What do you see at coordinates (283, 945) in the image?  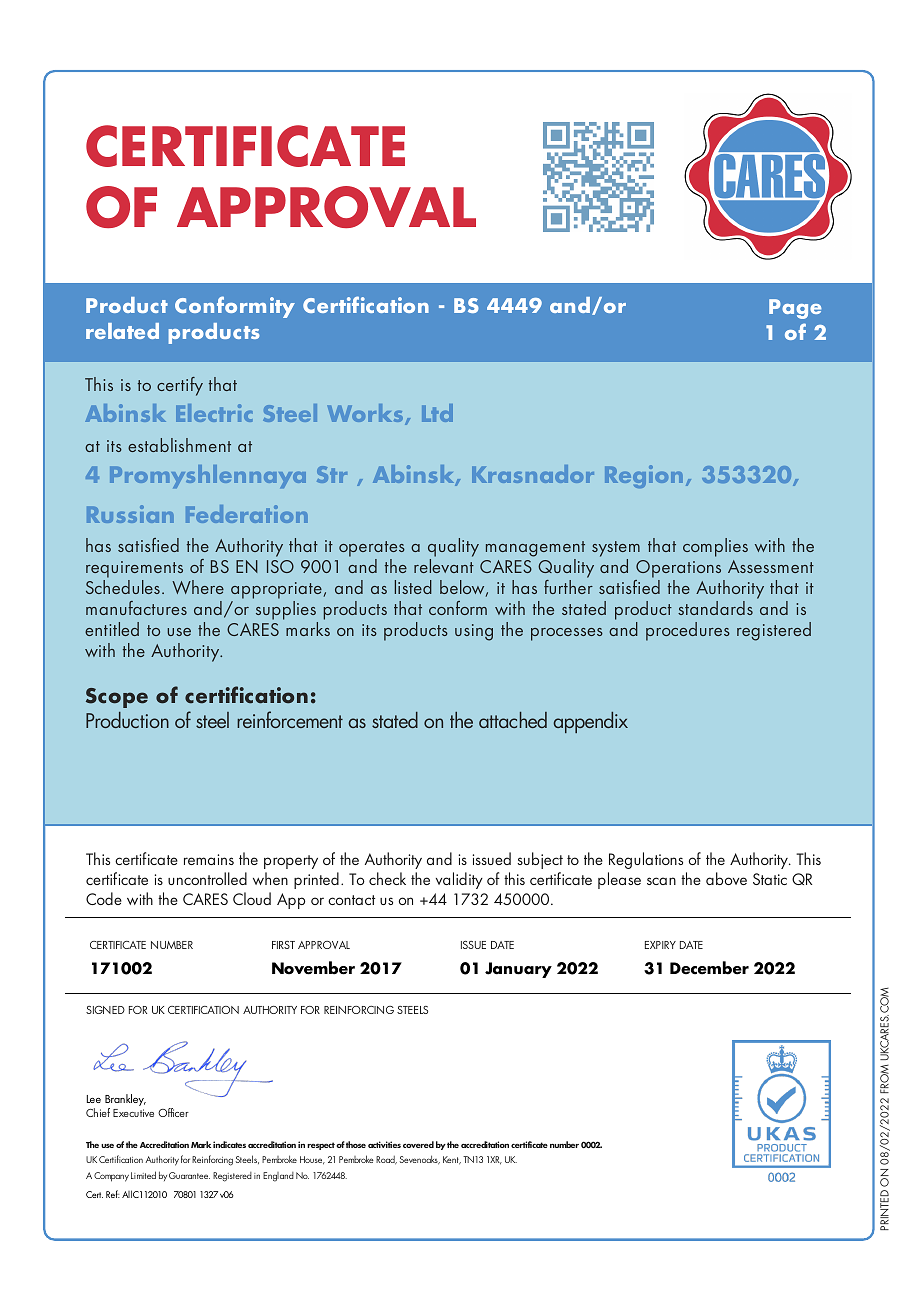 I see `FIRST` at bounding box center [283, 945].
